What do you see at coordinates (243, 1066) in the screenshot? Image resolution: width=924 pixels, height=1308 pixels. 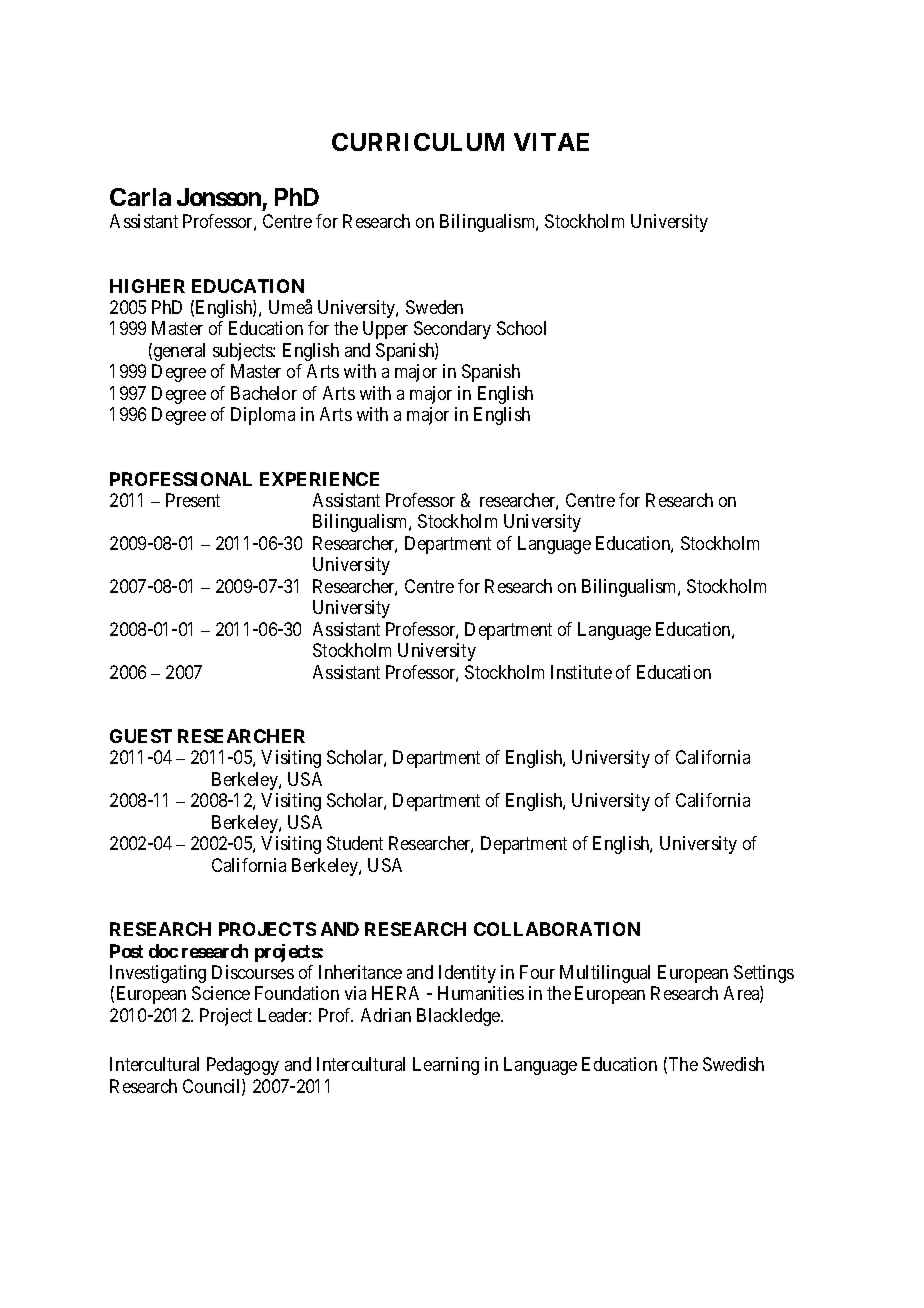 I see `Pedagogy` at bounding box center [243, 1066].
